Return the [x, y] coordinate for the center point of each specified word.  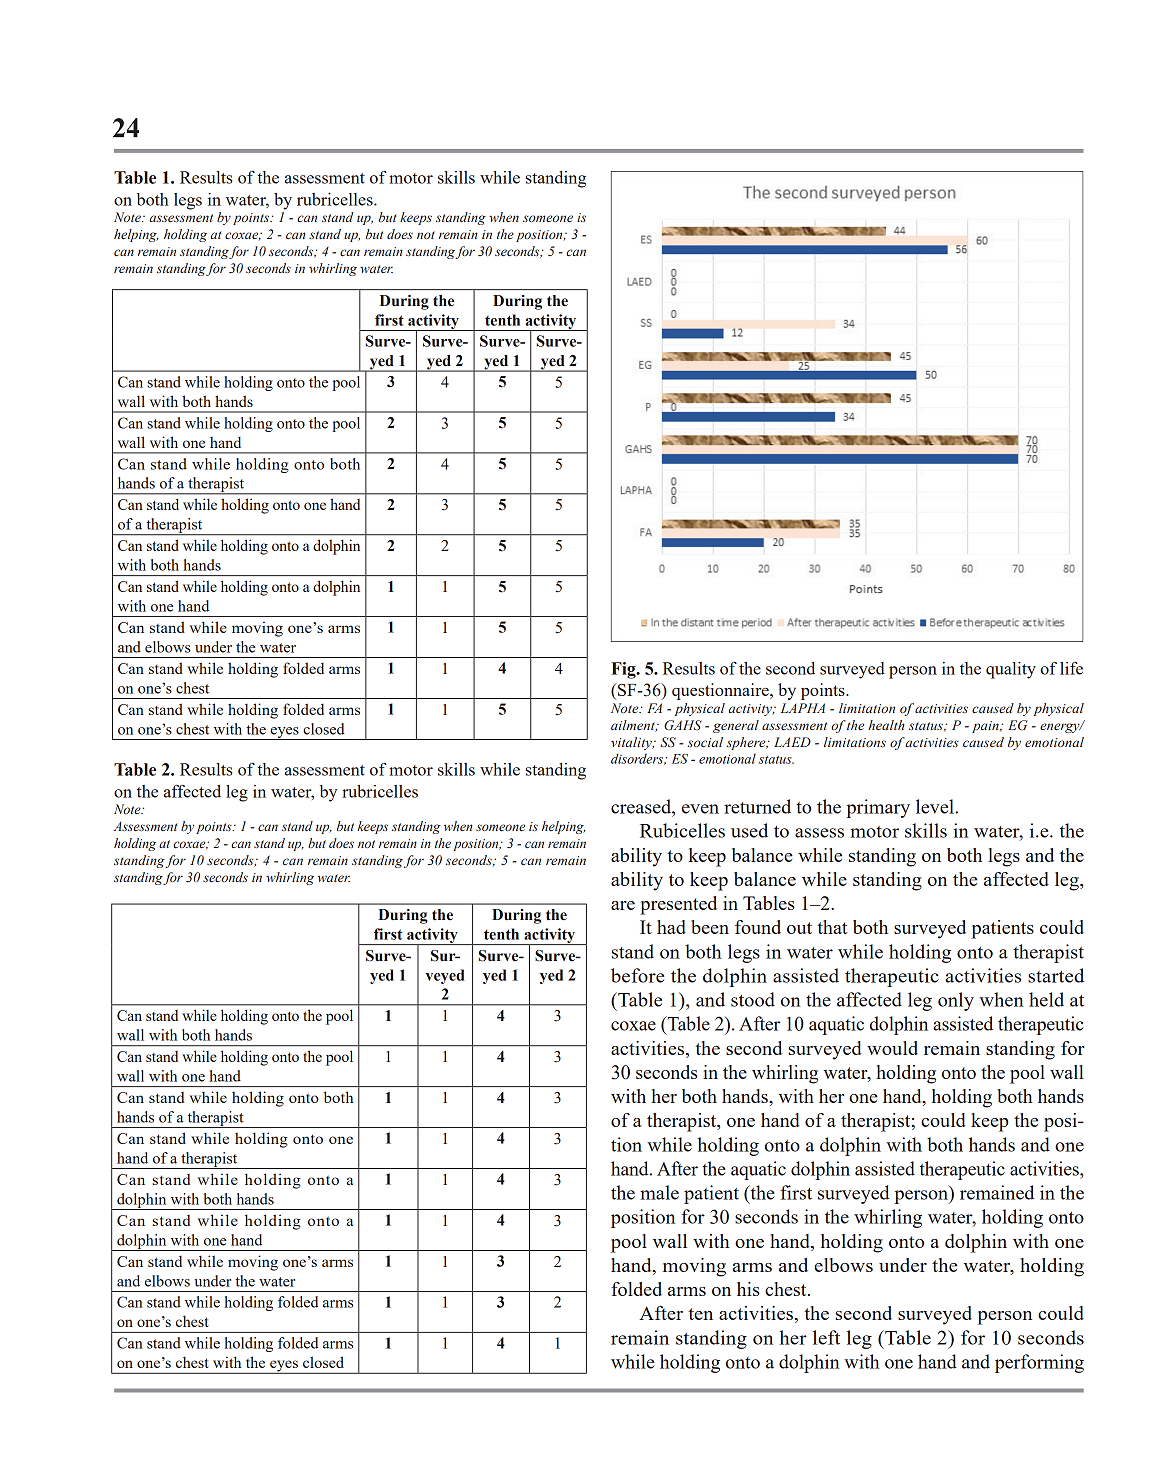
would [892, 1048]
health [886, 725]
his [748, 1289]
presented [678, 905]
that [832, 927]
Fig [624, 670]
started [1056, 975]
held [1046, 999]
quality [1011, 670]
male [659, 1192]
